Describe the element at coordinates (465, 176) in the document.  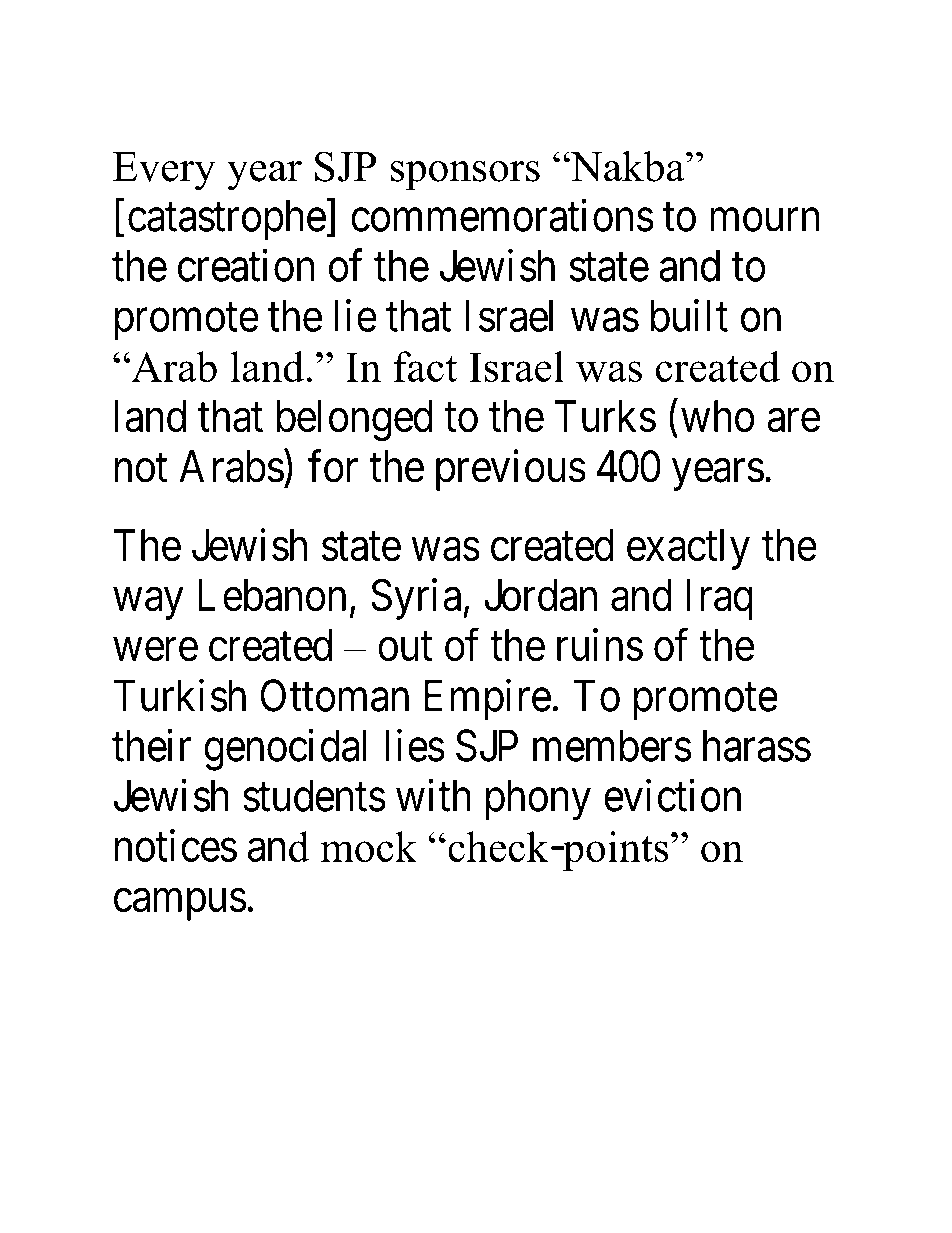
I see `sponsors` at that location.
